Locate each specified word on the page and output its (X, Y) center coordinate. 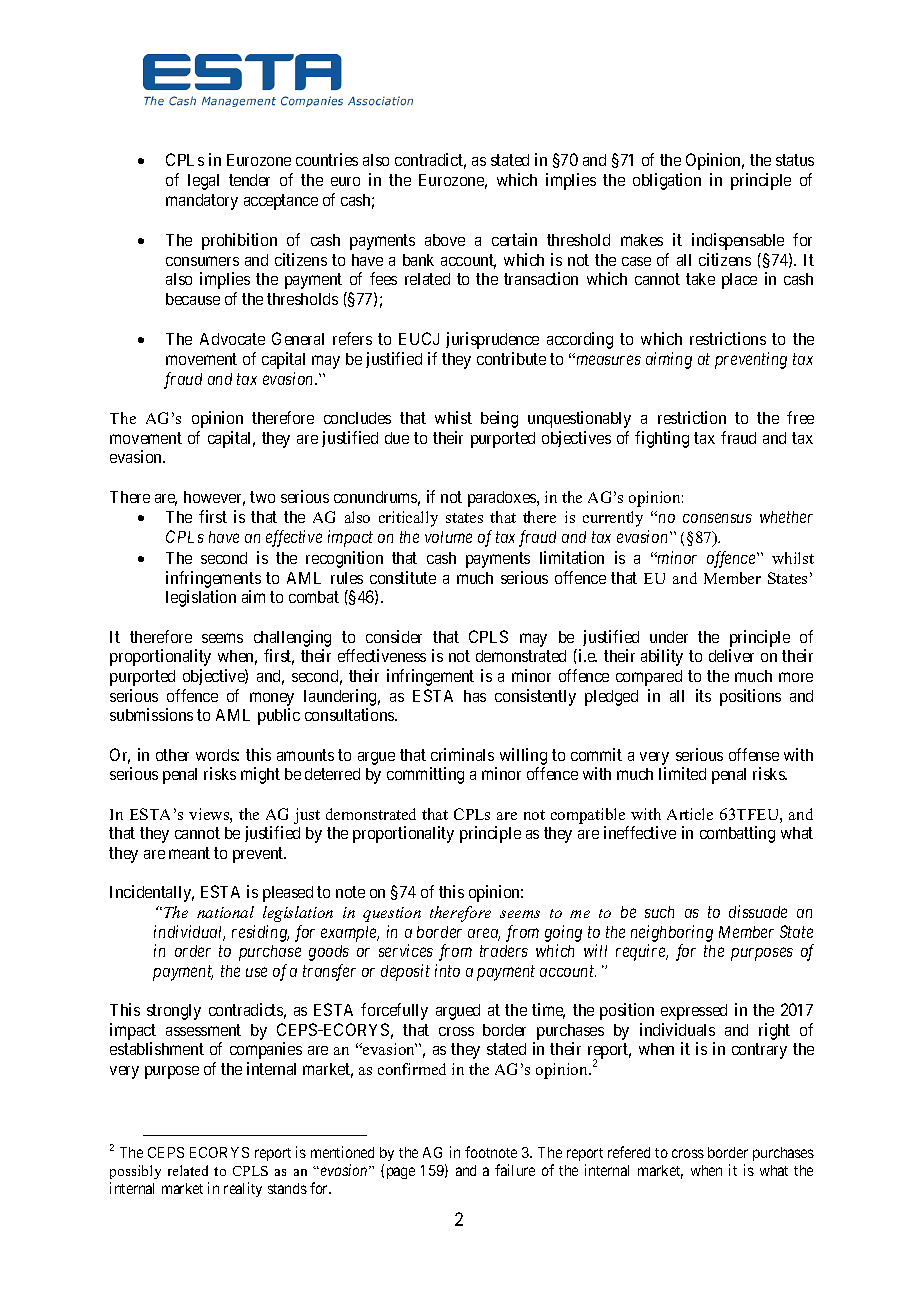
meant (189, 853)
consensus (717, 518)
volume (448, 537)
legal (203, 182)
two (262, 497)
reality (243, 1189)
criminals (462, 754)
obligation (667, 181)
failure (515, 1170)
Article (690, 814)
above (445, 240)
